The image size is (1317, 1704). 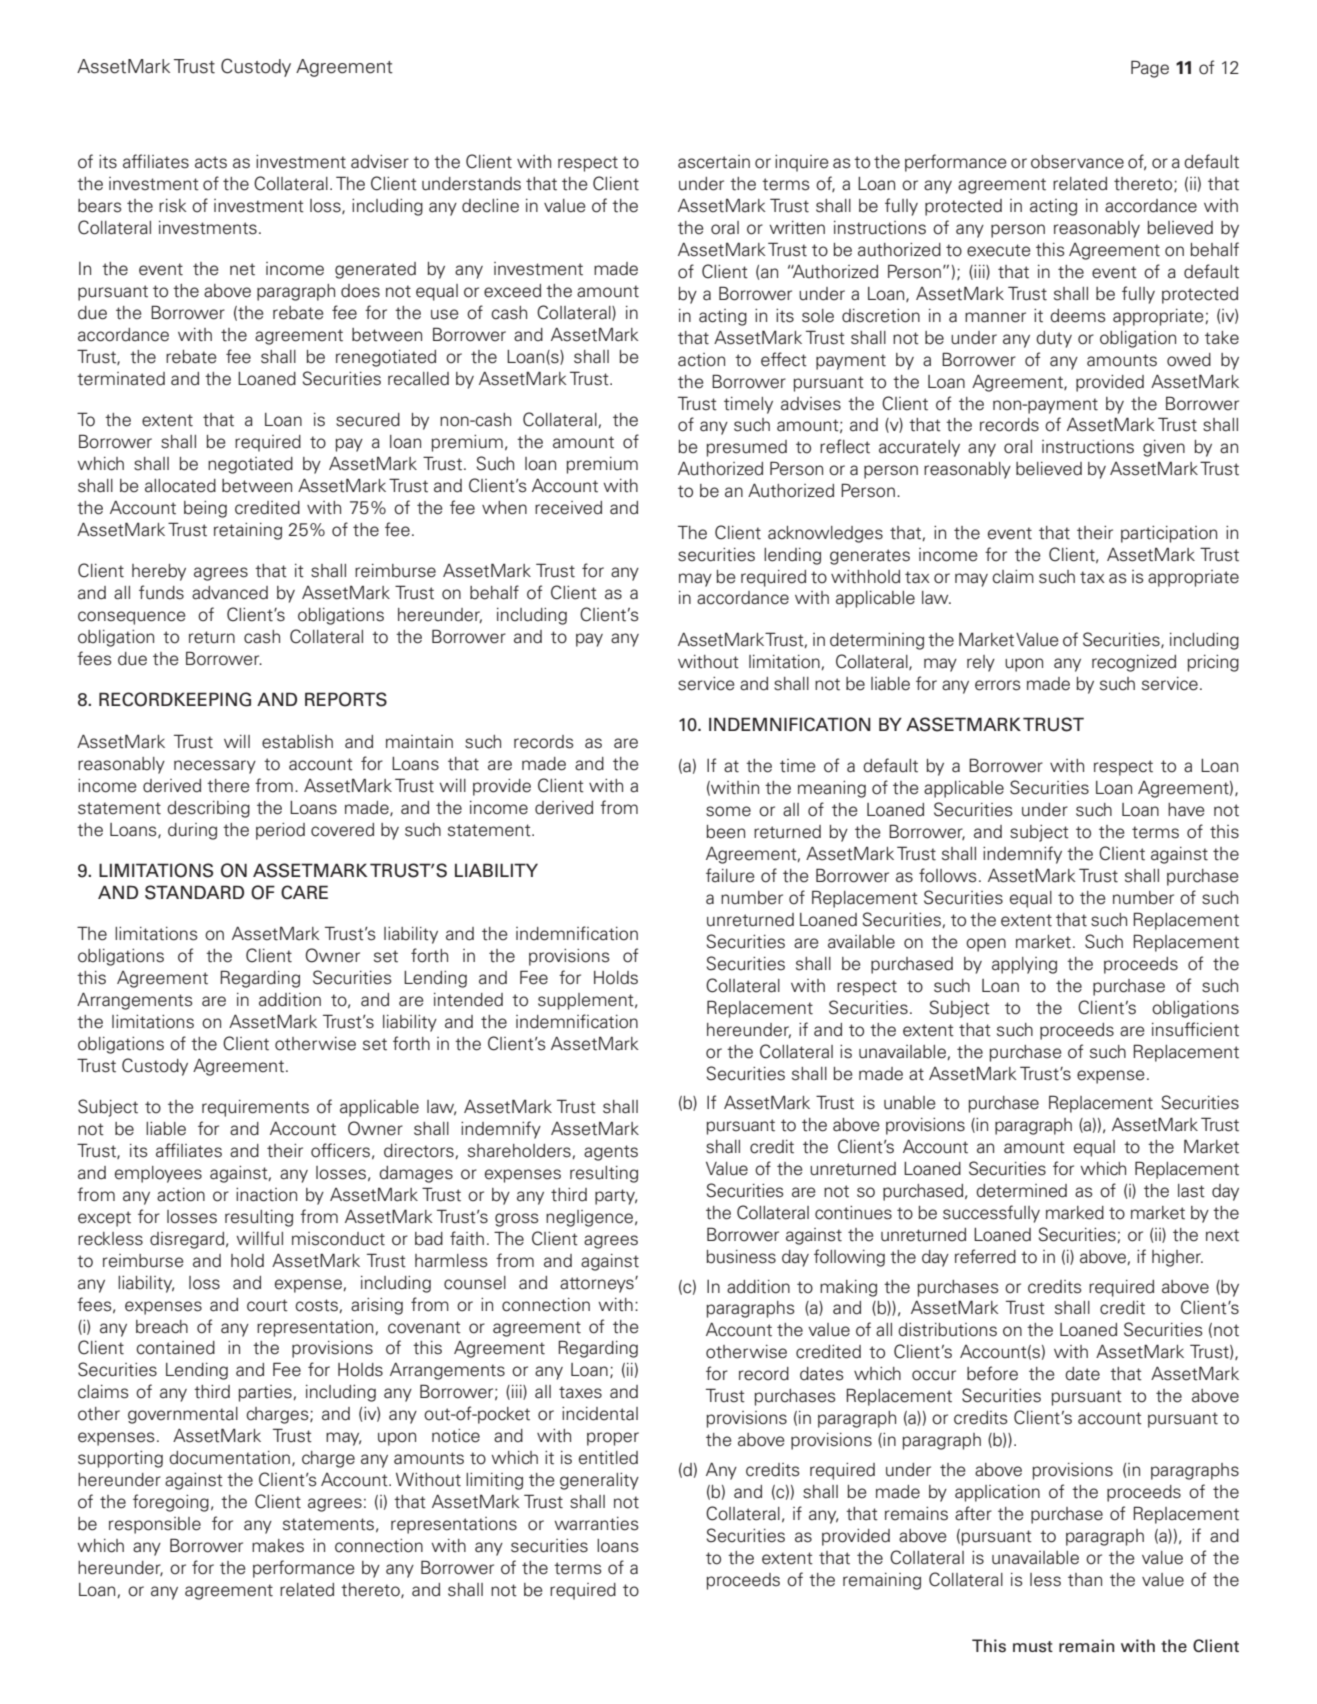 I want to click on have, so click(x=1186, y=810).
